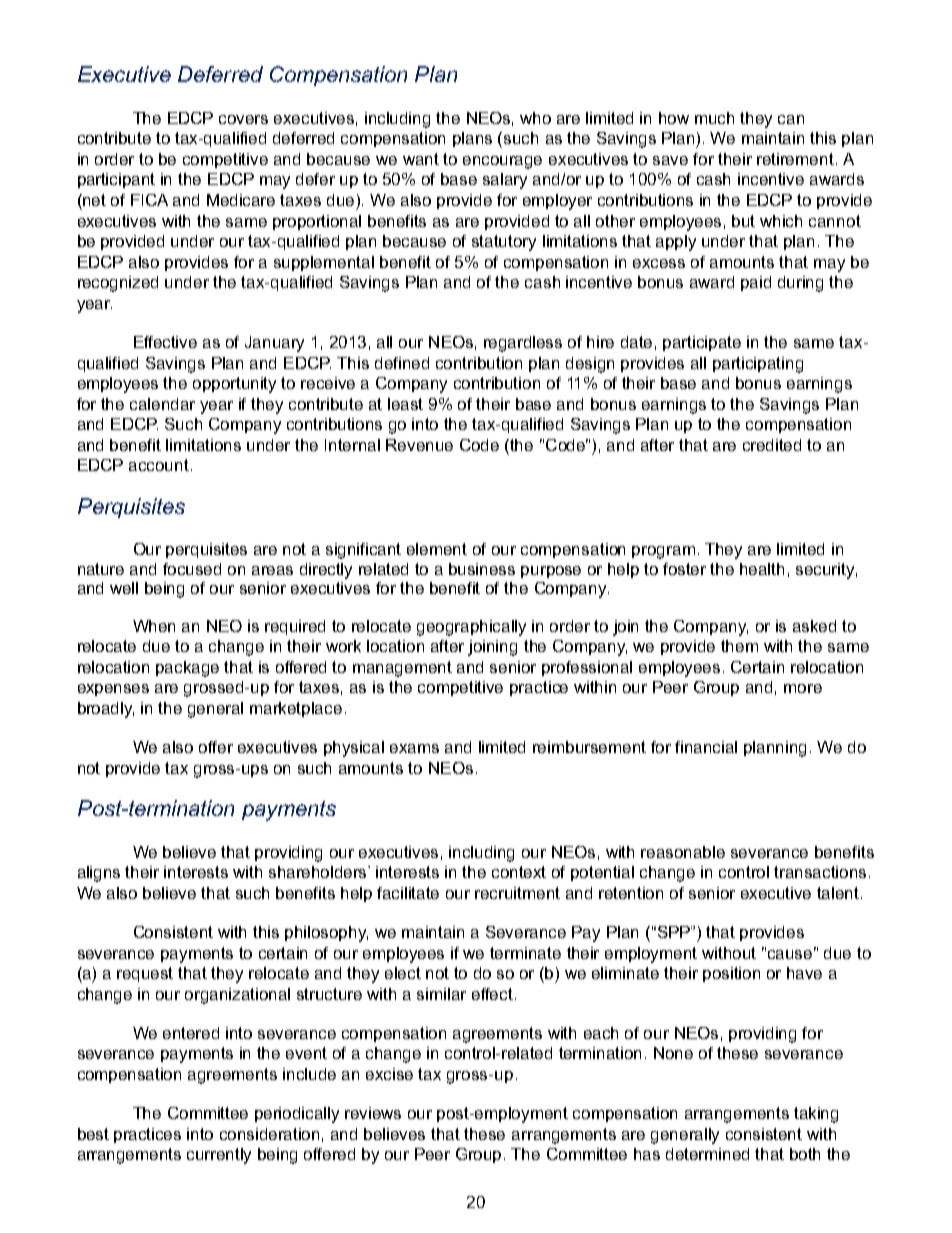 The width and height of the page is (952, 1233). I want to click on opportunity, so click(234, 385).
